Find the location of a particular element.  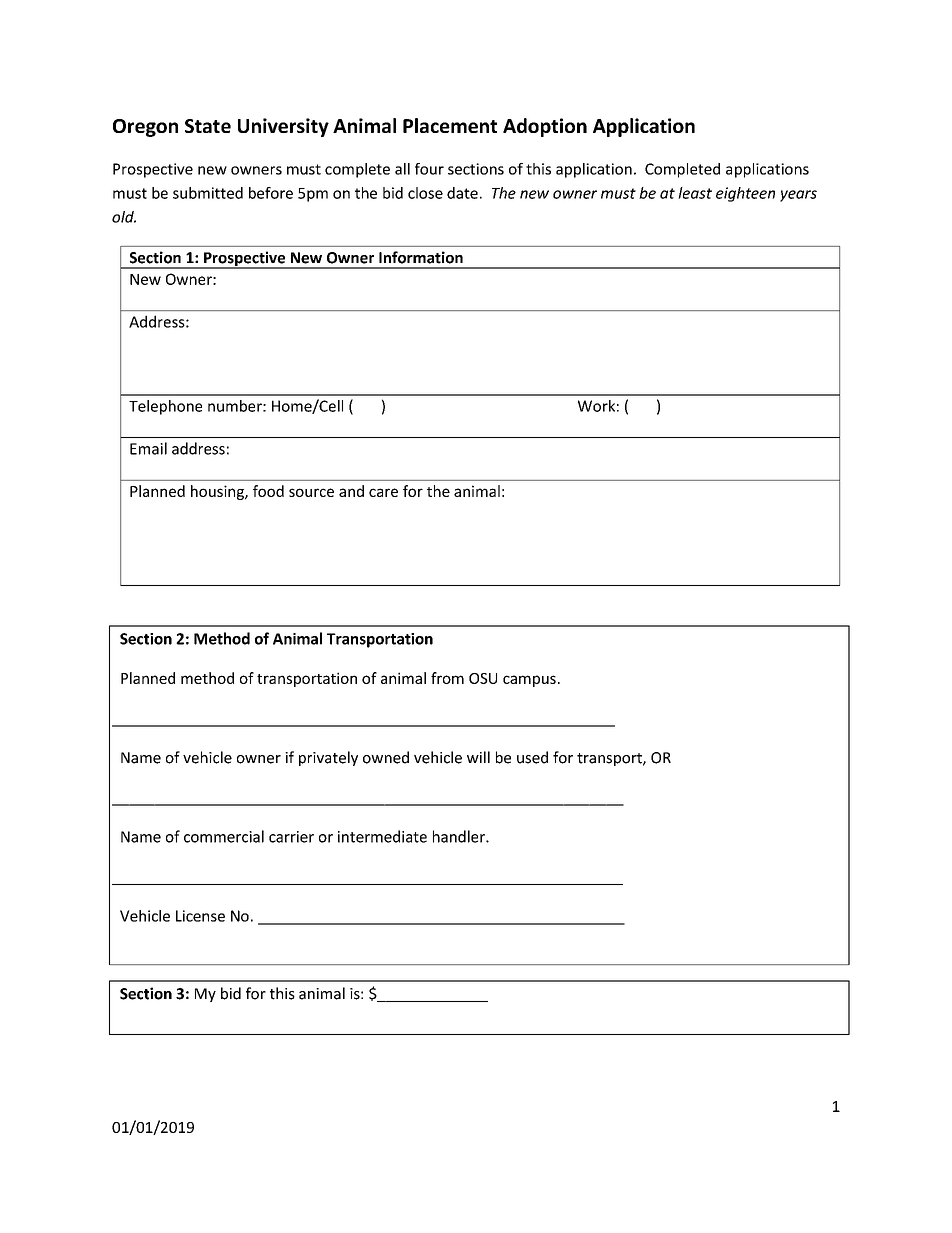

used is located at coordinates (532, 757).
